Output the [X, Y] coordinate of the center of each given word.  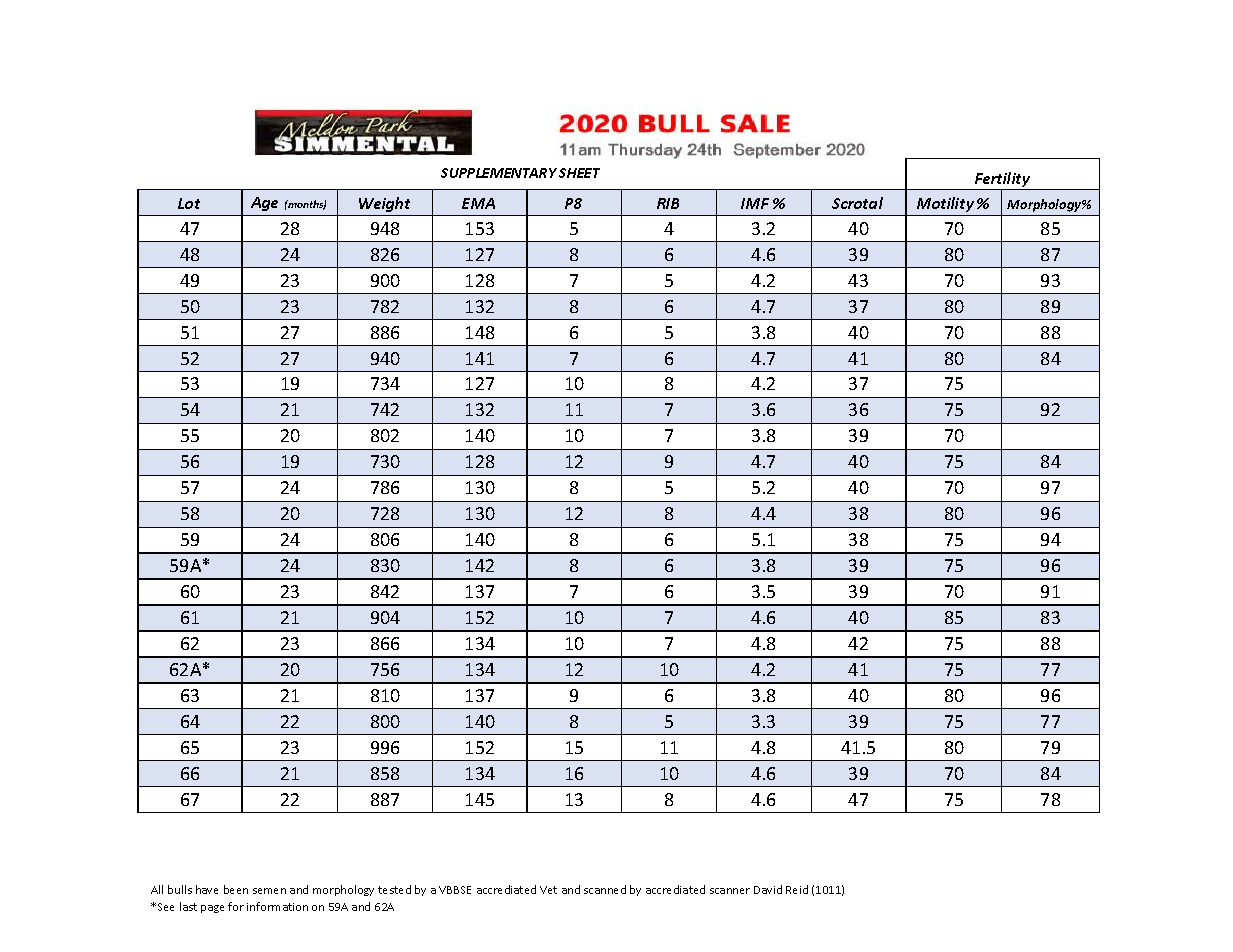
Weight [384, 204]
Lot [189, 203]
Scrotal [857, 203]
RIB [668, 203]
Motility [945, 204]
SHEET [579, 173]
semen [269, 891]
